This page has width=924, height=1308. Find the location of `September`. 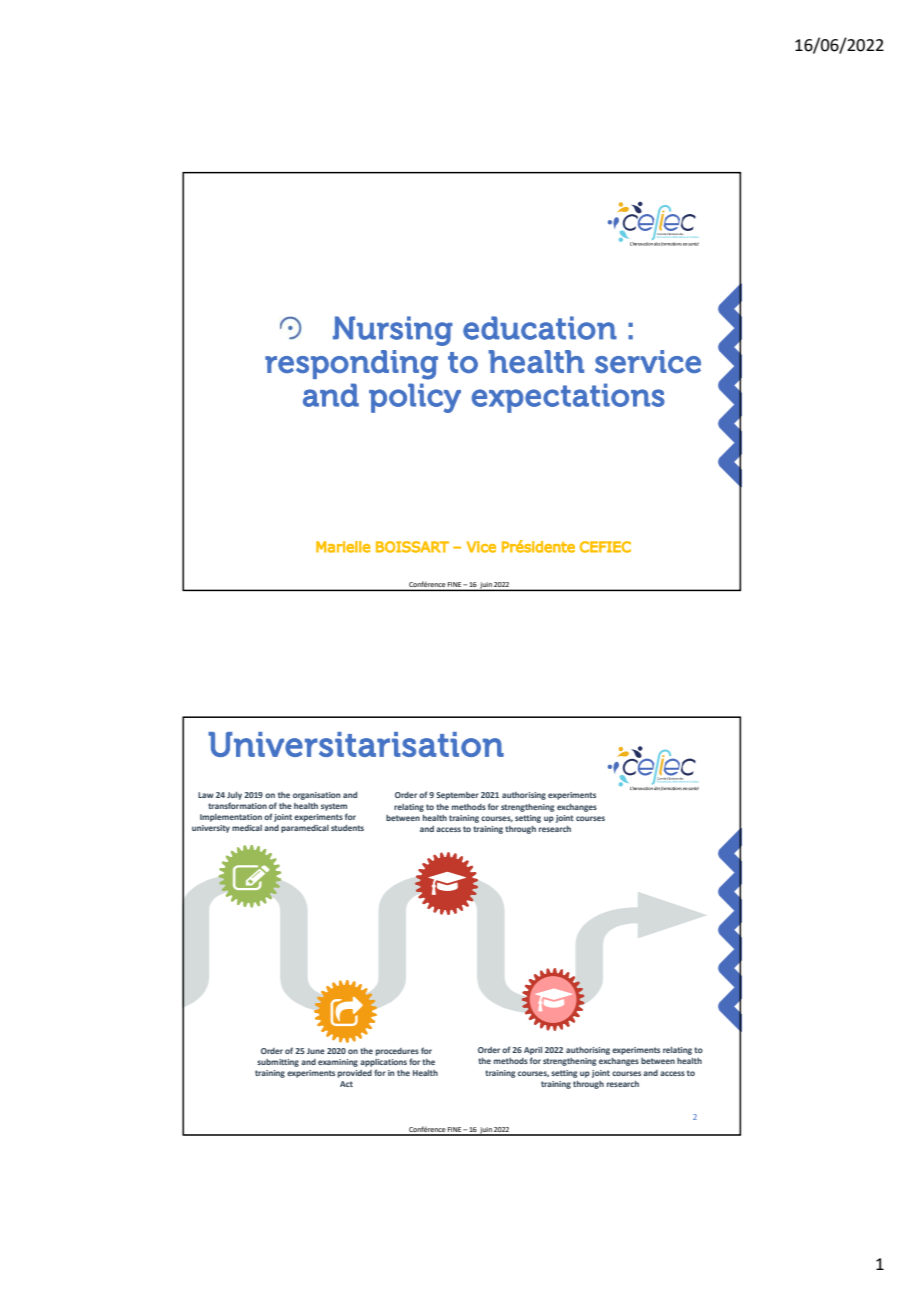

September is located at coordinates (457, 796).
